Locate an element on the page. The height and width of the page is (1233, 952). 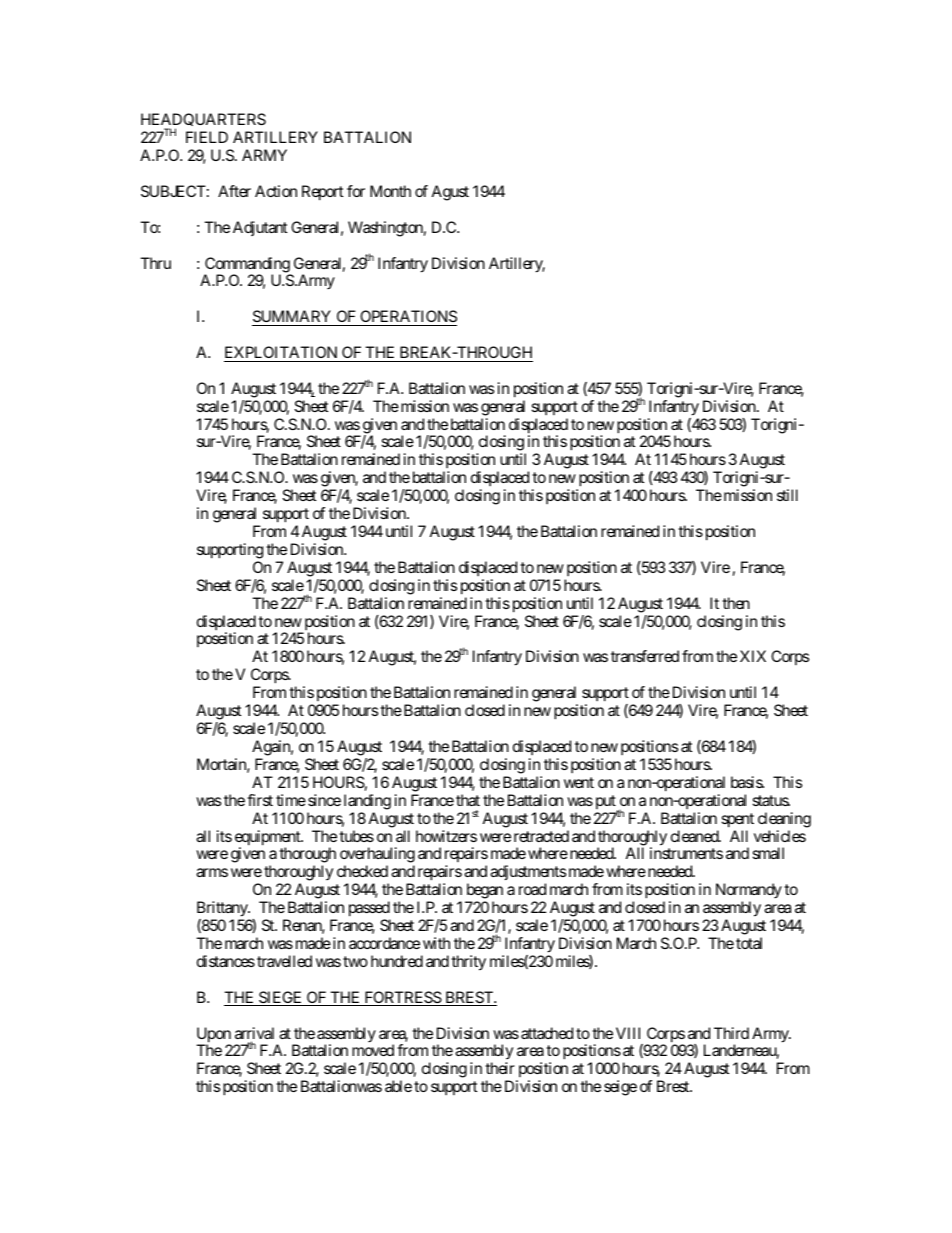
cleaned is located at coordinates (695, 836).
